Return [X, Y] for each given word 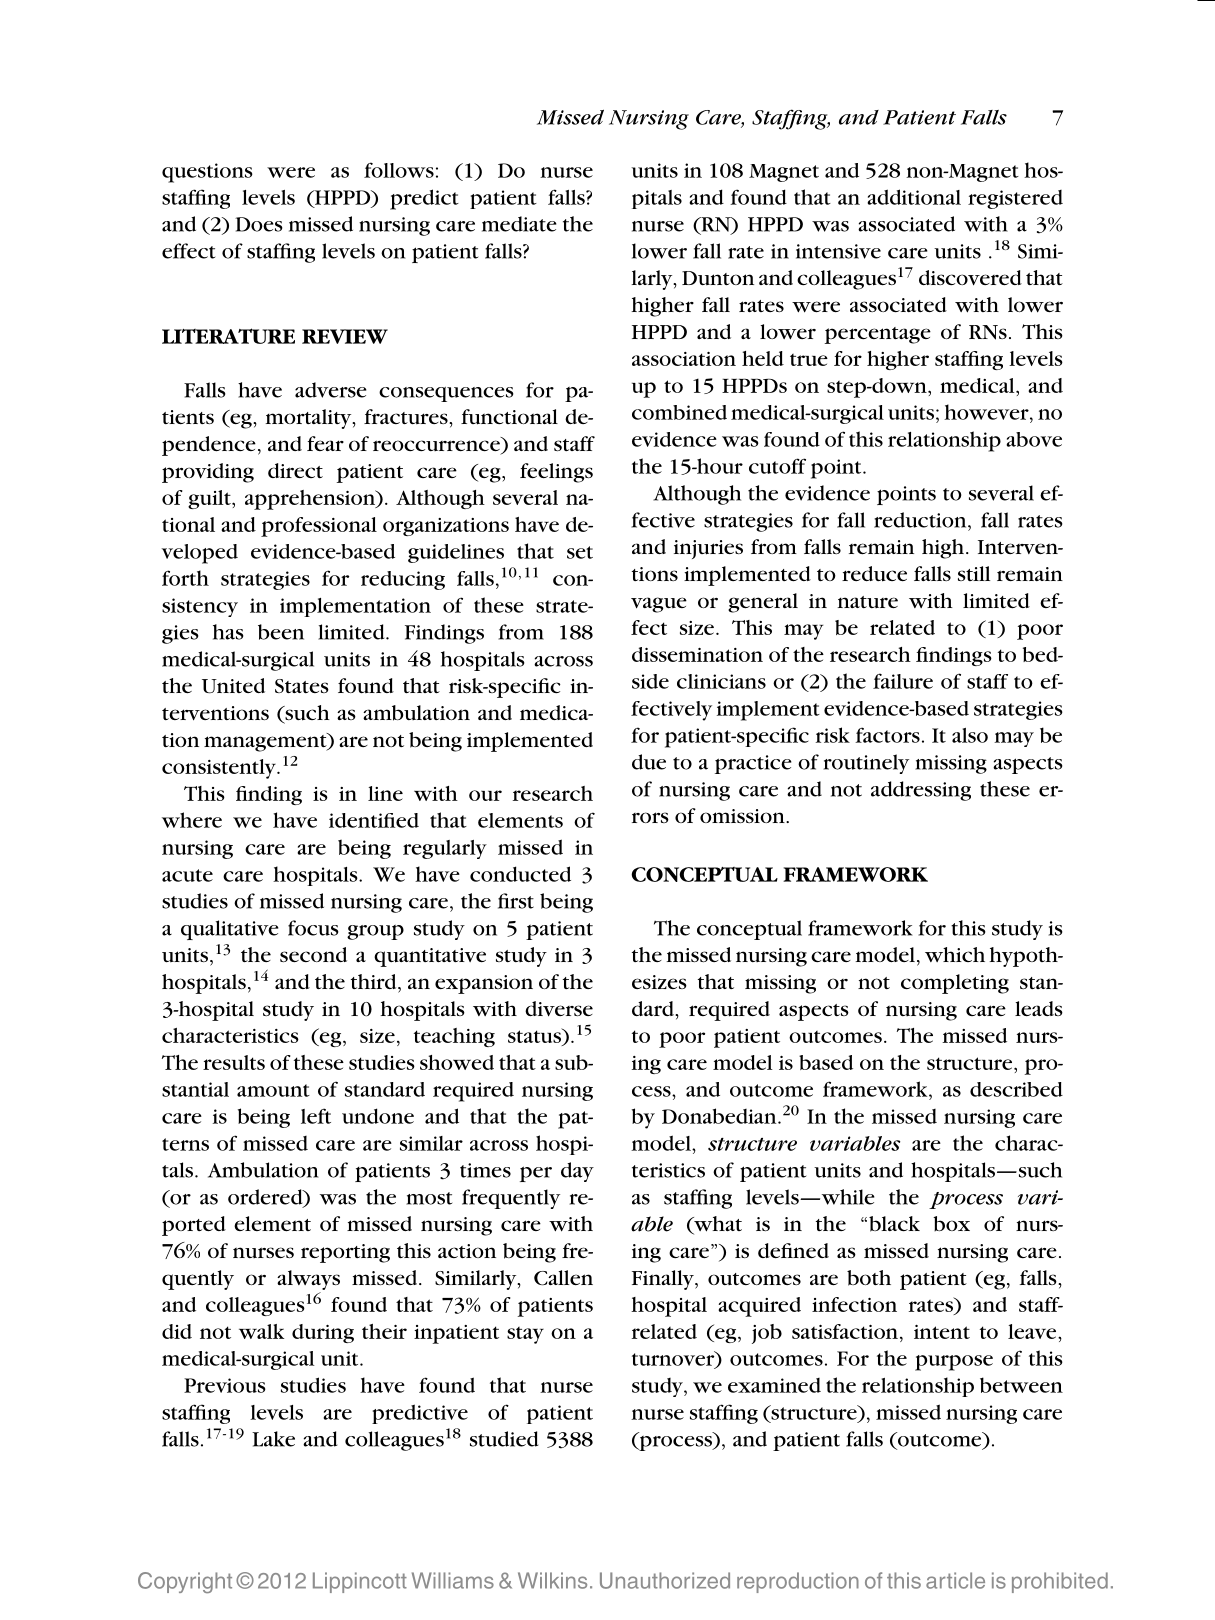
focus [313, 928]
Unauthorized [665, 1580]
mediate [519, 224]
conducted [520, 874]
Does [259, 224]
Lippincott [360, 1582]
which [955, 954]
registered [1015, 199]
